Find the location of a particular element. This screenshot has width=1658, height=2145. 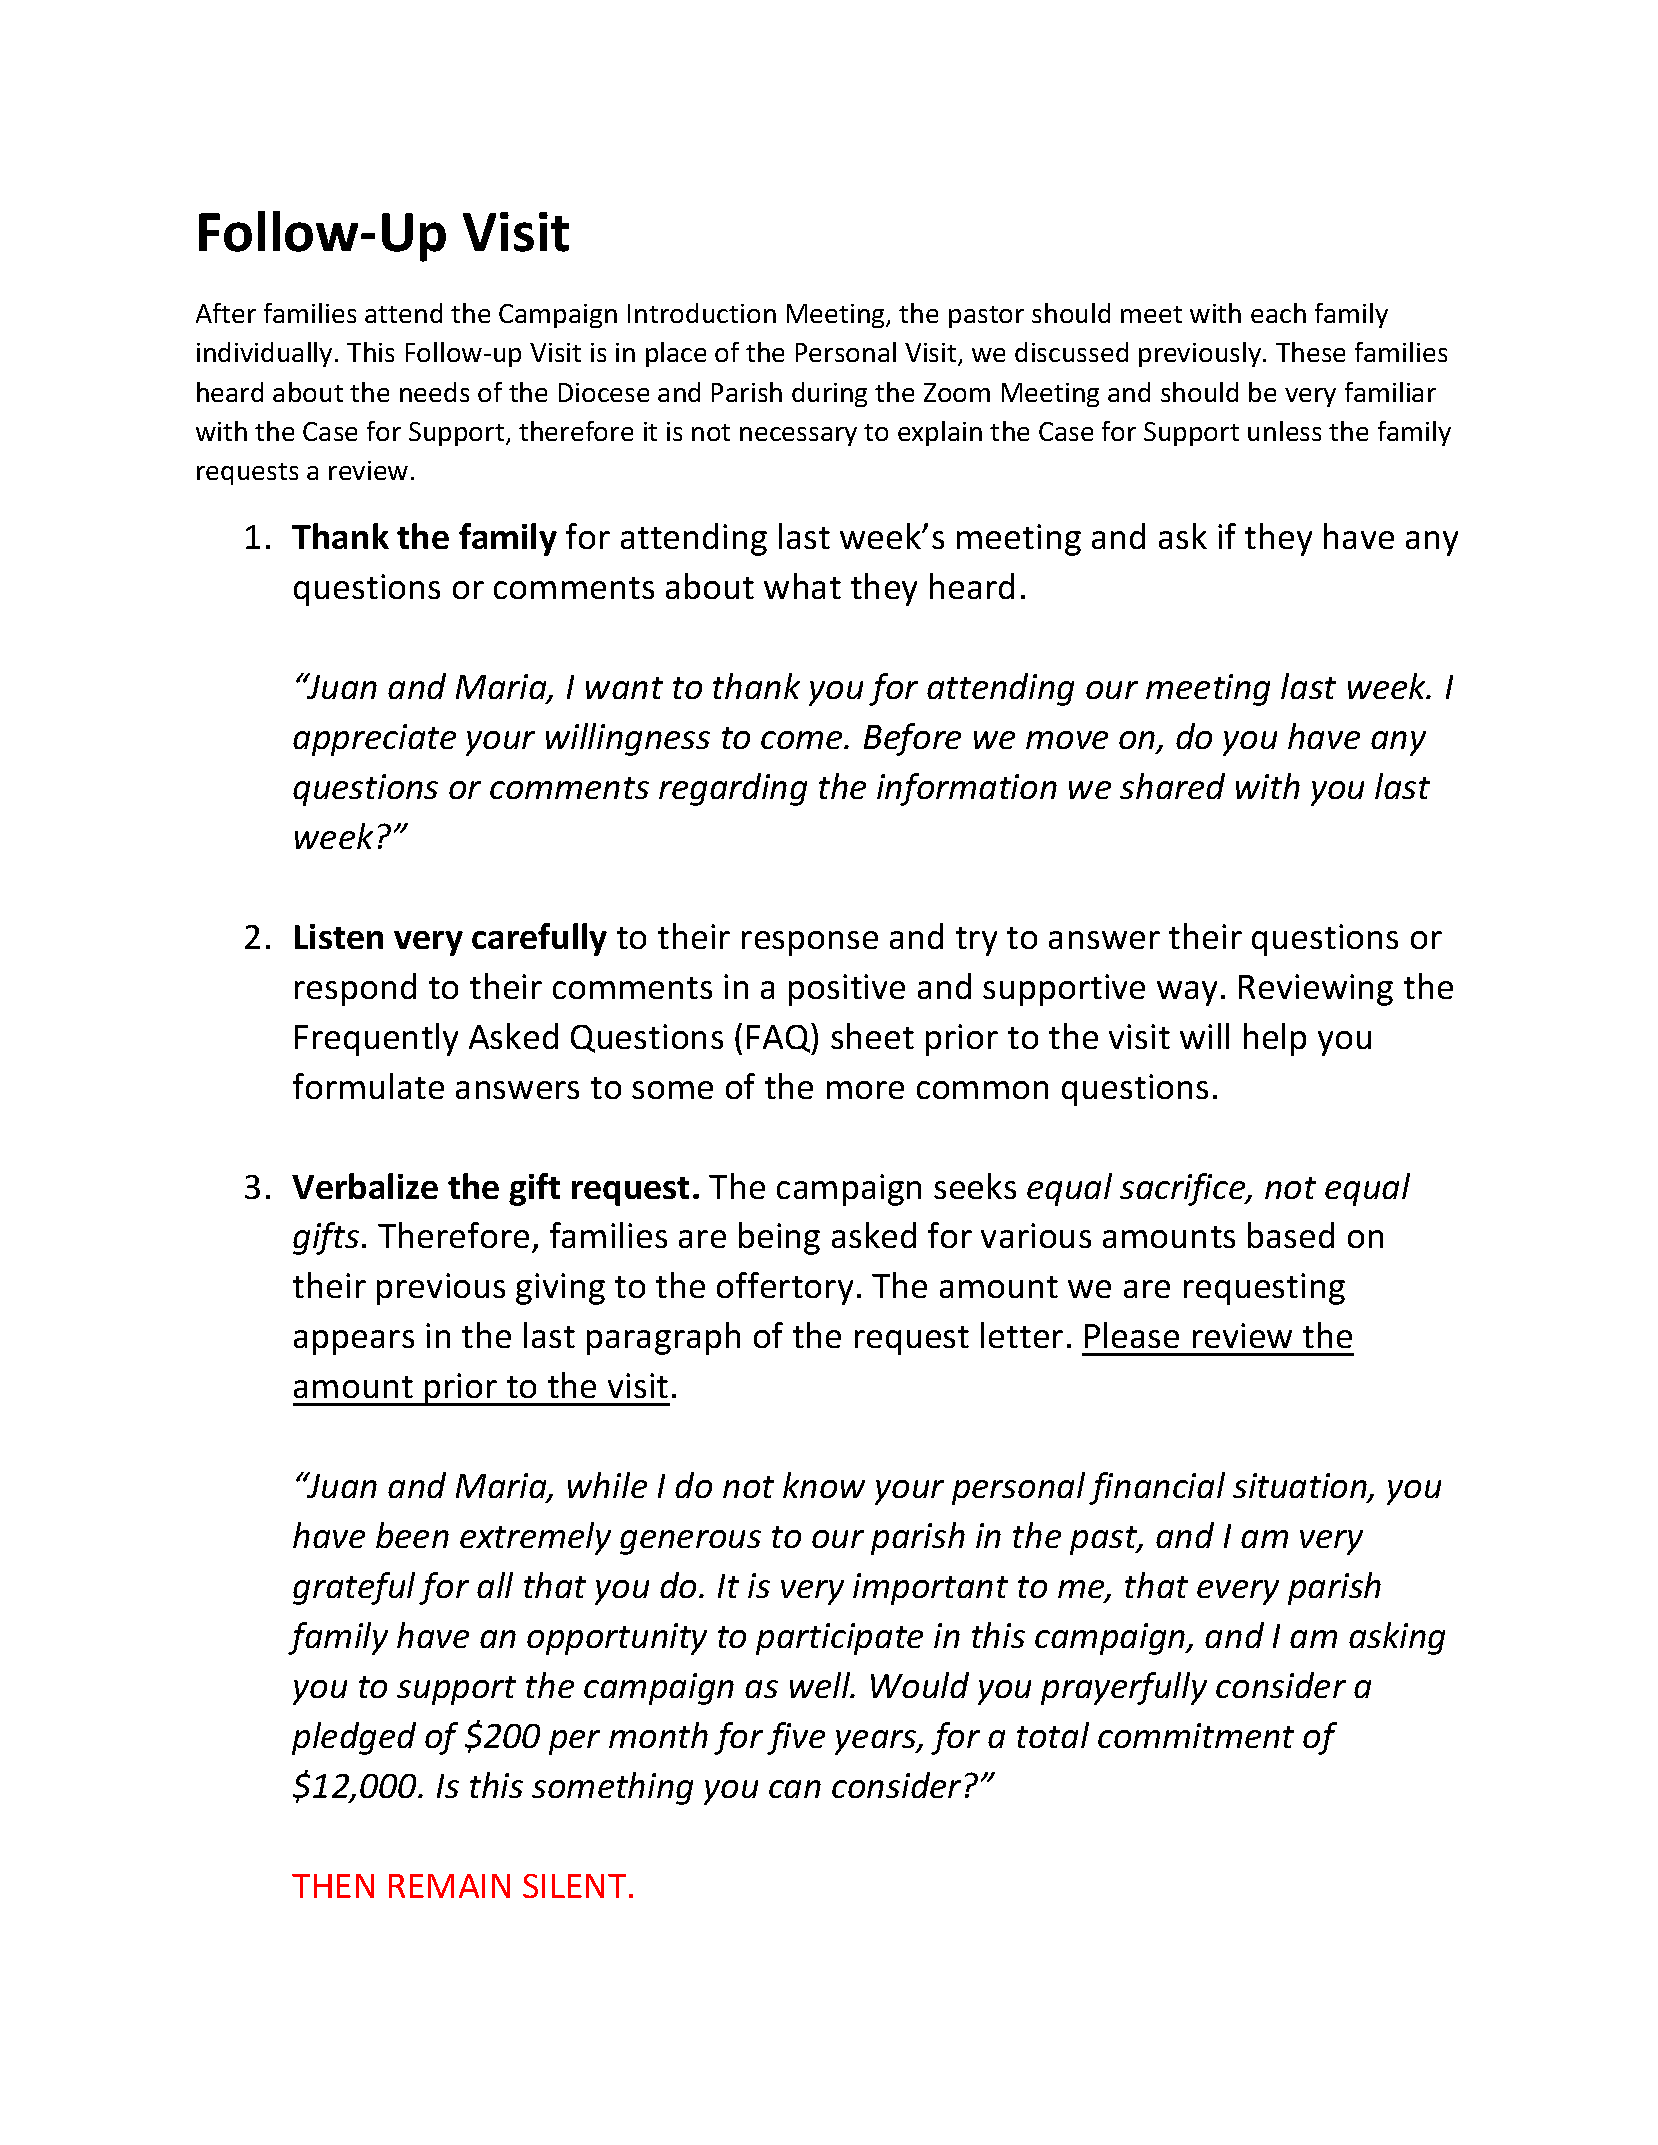

during is located at coordinates (829, 394).
